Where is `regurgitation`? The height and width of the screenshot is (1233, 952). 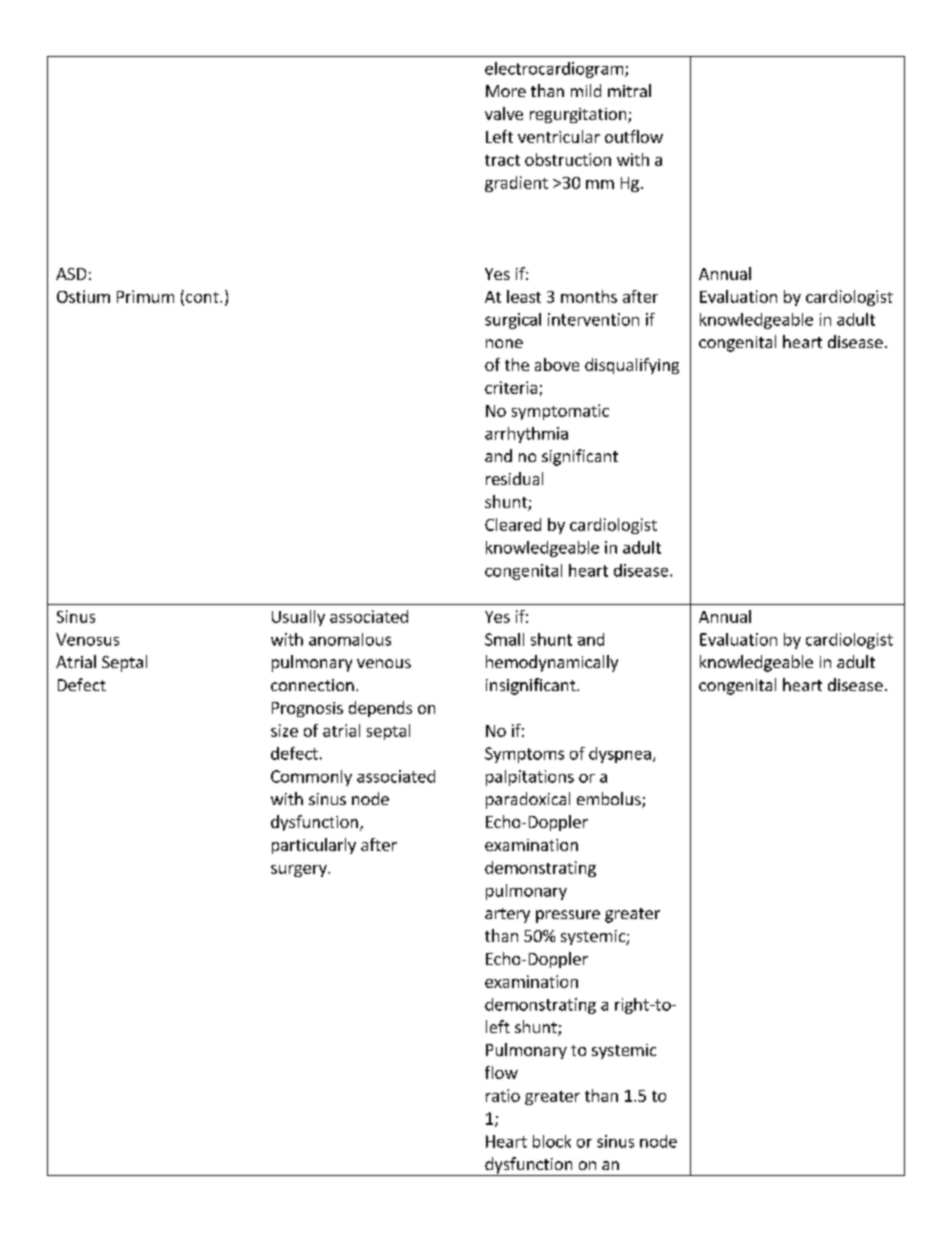
regurgitation is located at coordinates (579, 115).
